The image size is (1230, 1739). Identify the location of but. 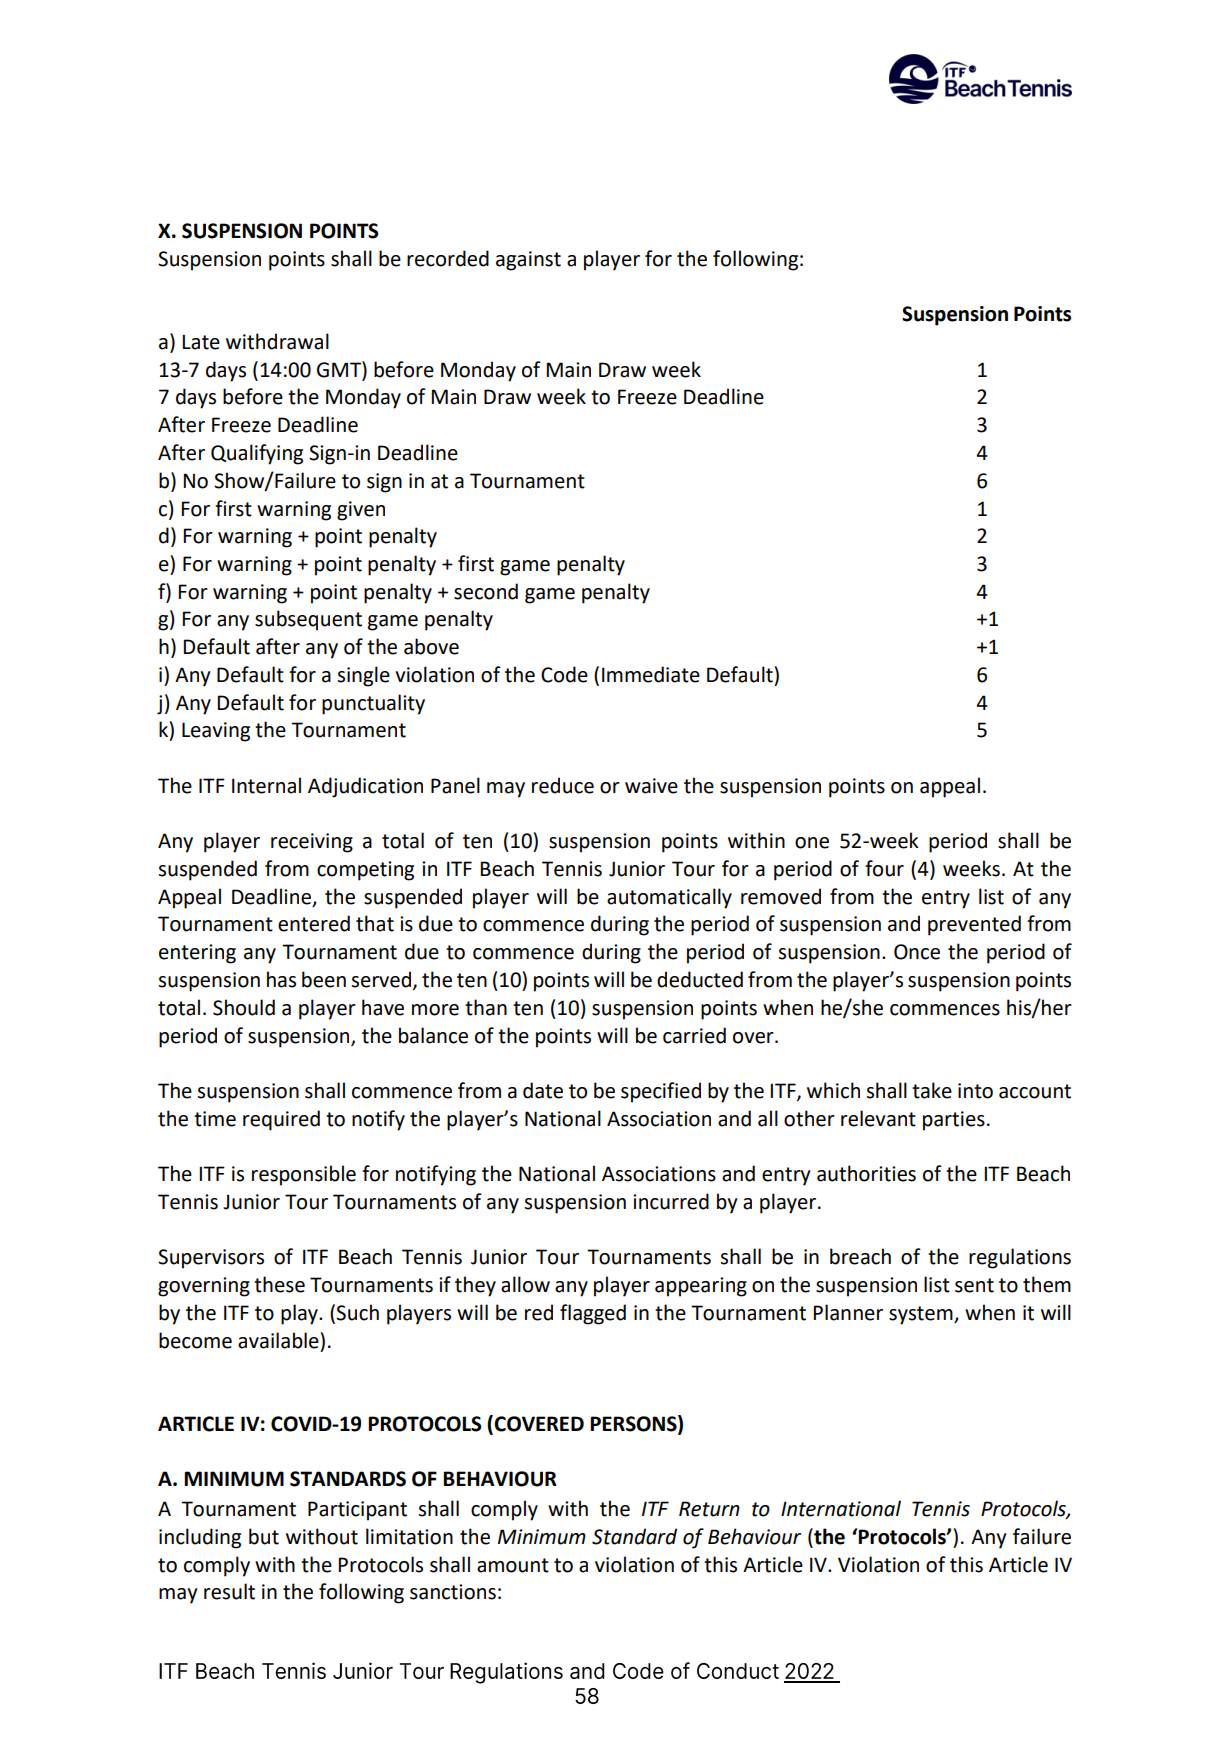
(264, 1536).
